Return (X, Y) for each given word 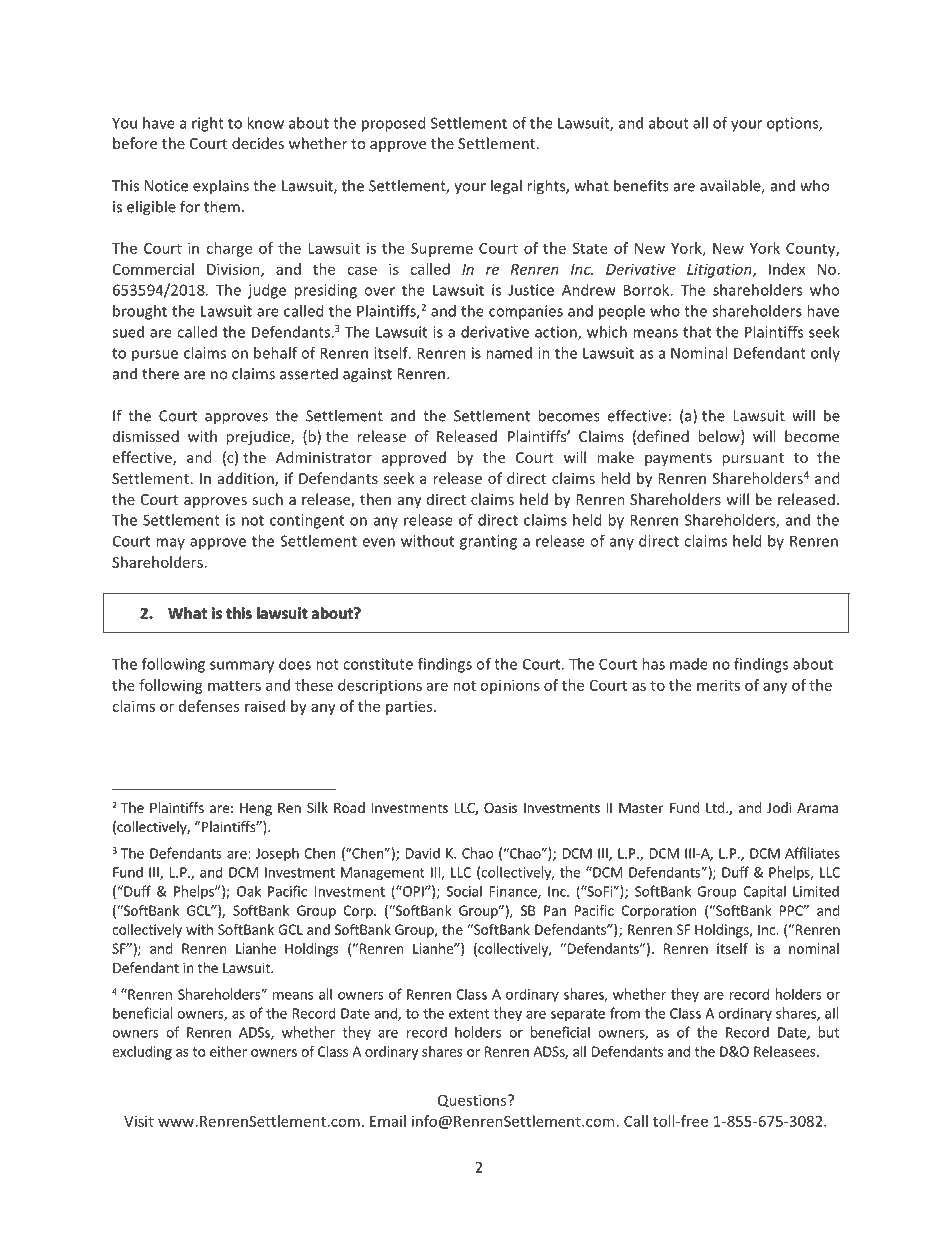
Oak (249, 891)
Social (464, 891)
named (509, 353)
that (697, 332)
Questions (473, 1100)
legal (506, 187)
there (160, 373)
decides (258, 143)
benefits (641, 185)
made (689, 664)
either (228, 1051)
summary (242, 667)
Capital (764, 892)
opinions (510, 686)
